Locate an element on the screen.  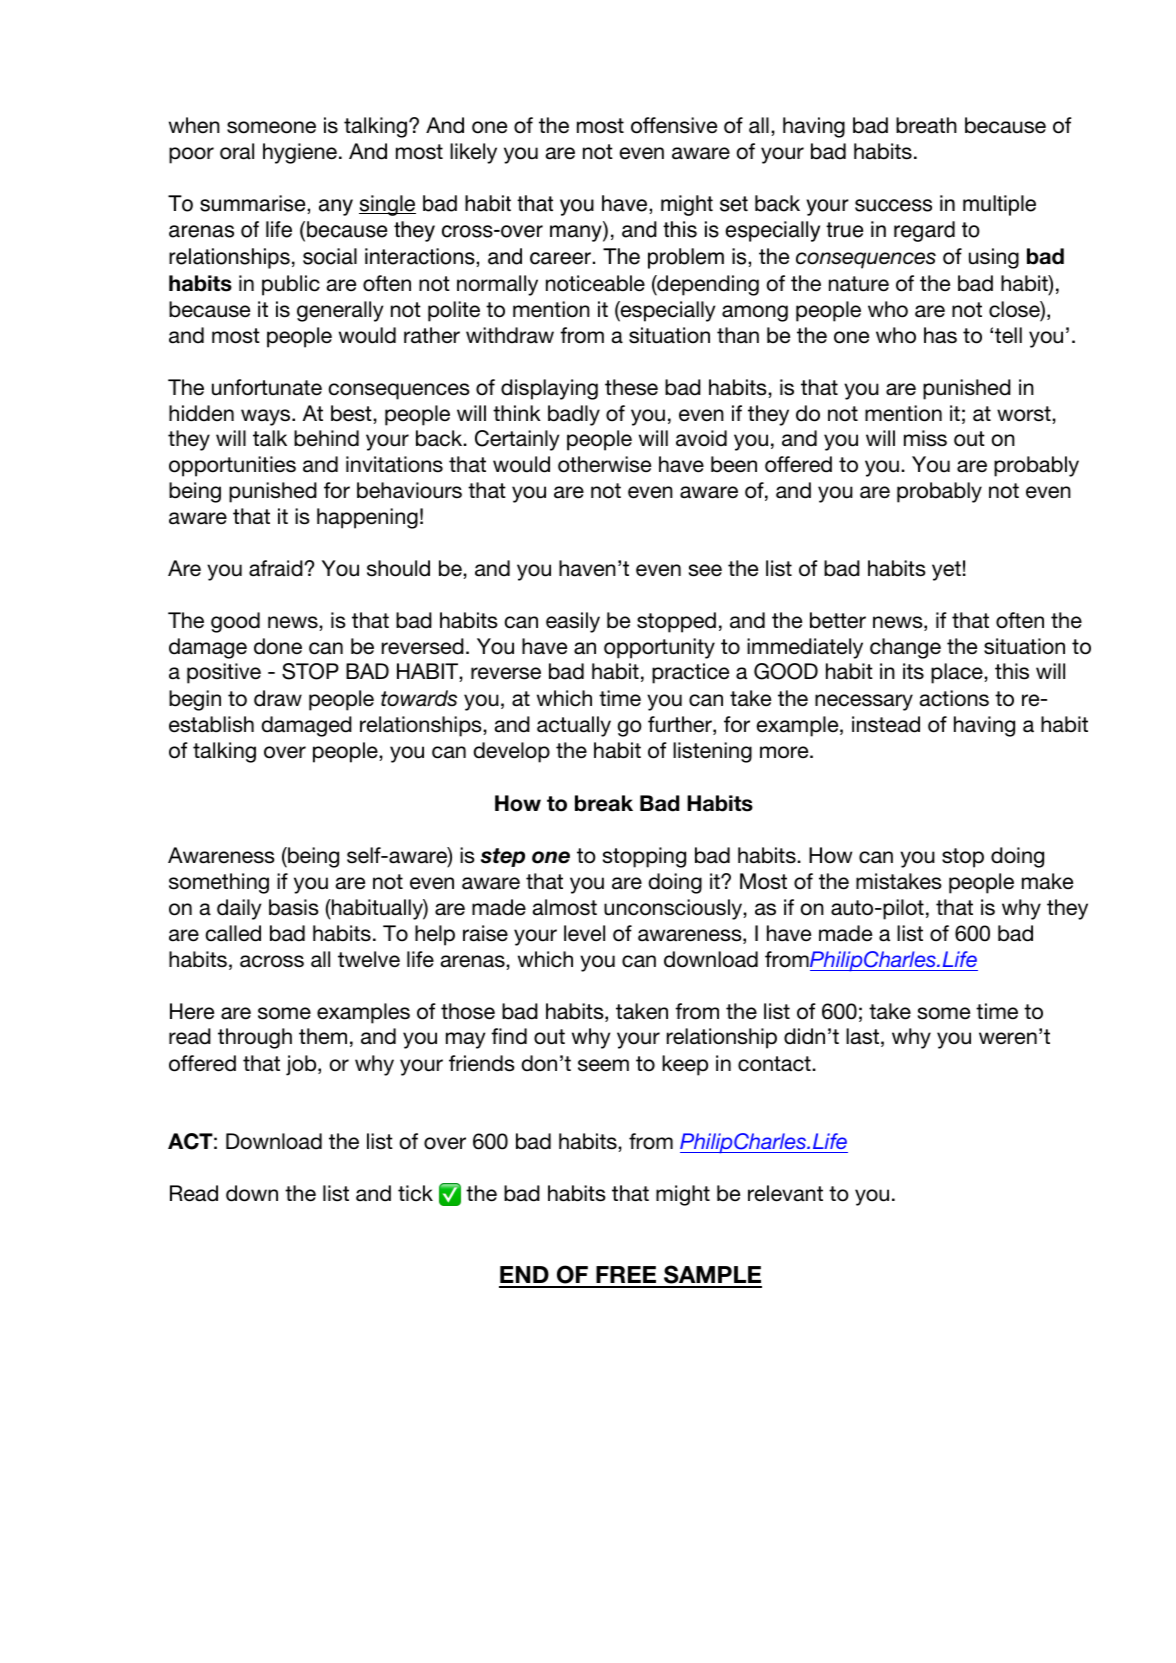
place is located at coordinates (957, 673).
